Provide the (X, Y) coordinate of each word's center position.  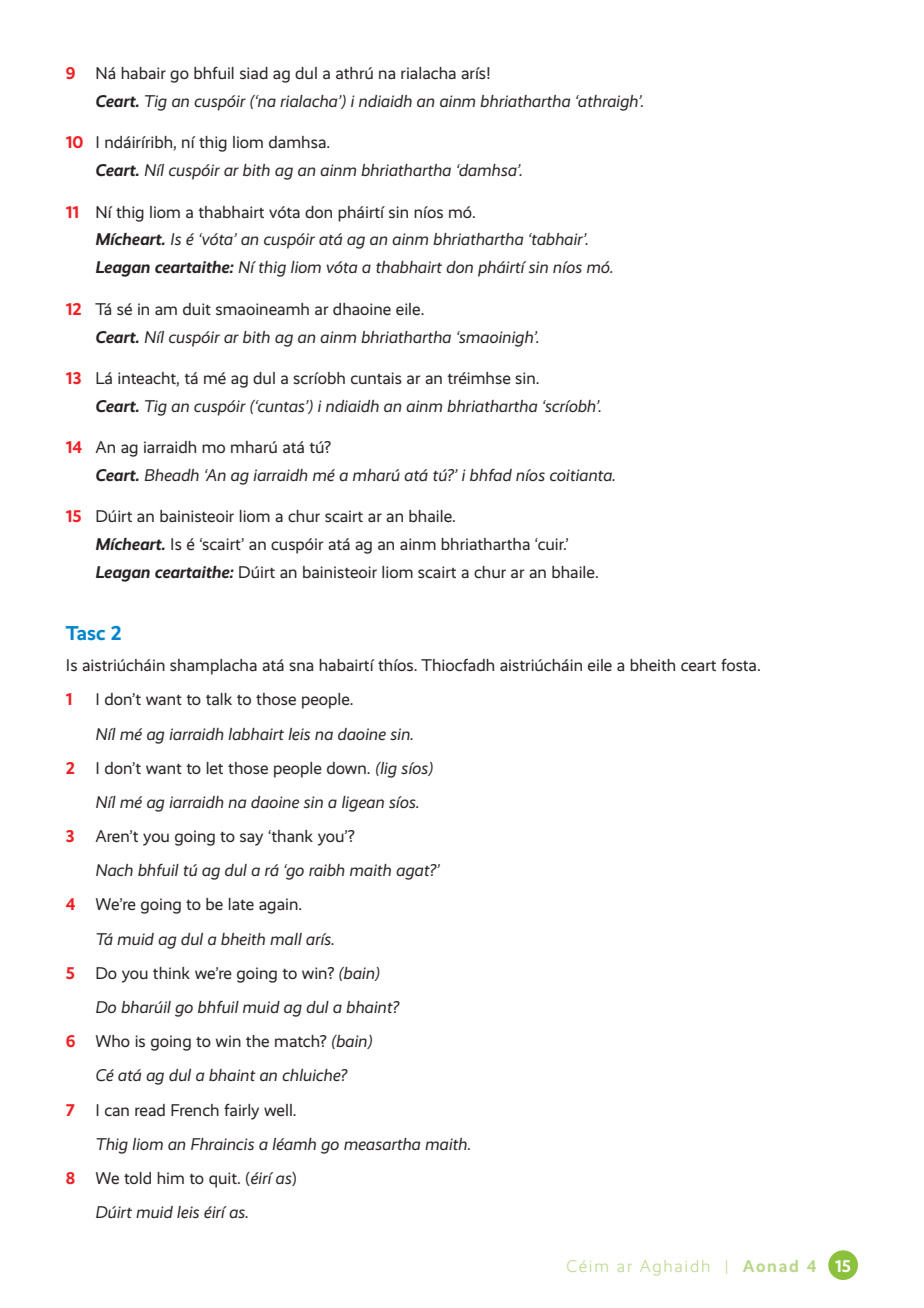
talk (219, 699)
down (347, 768)
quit (224, 1180)
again (279, 906)
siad (254, 73)
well (279, 1110)
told (137, 1178)
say (251, 839)
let (215, 768)
